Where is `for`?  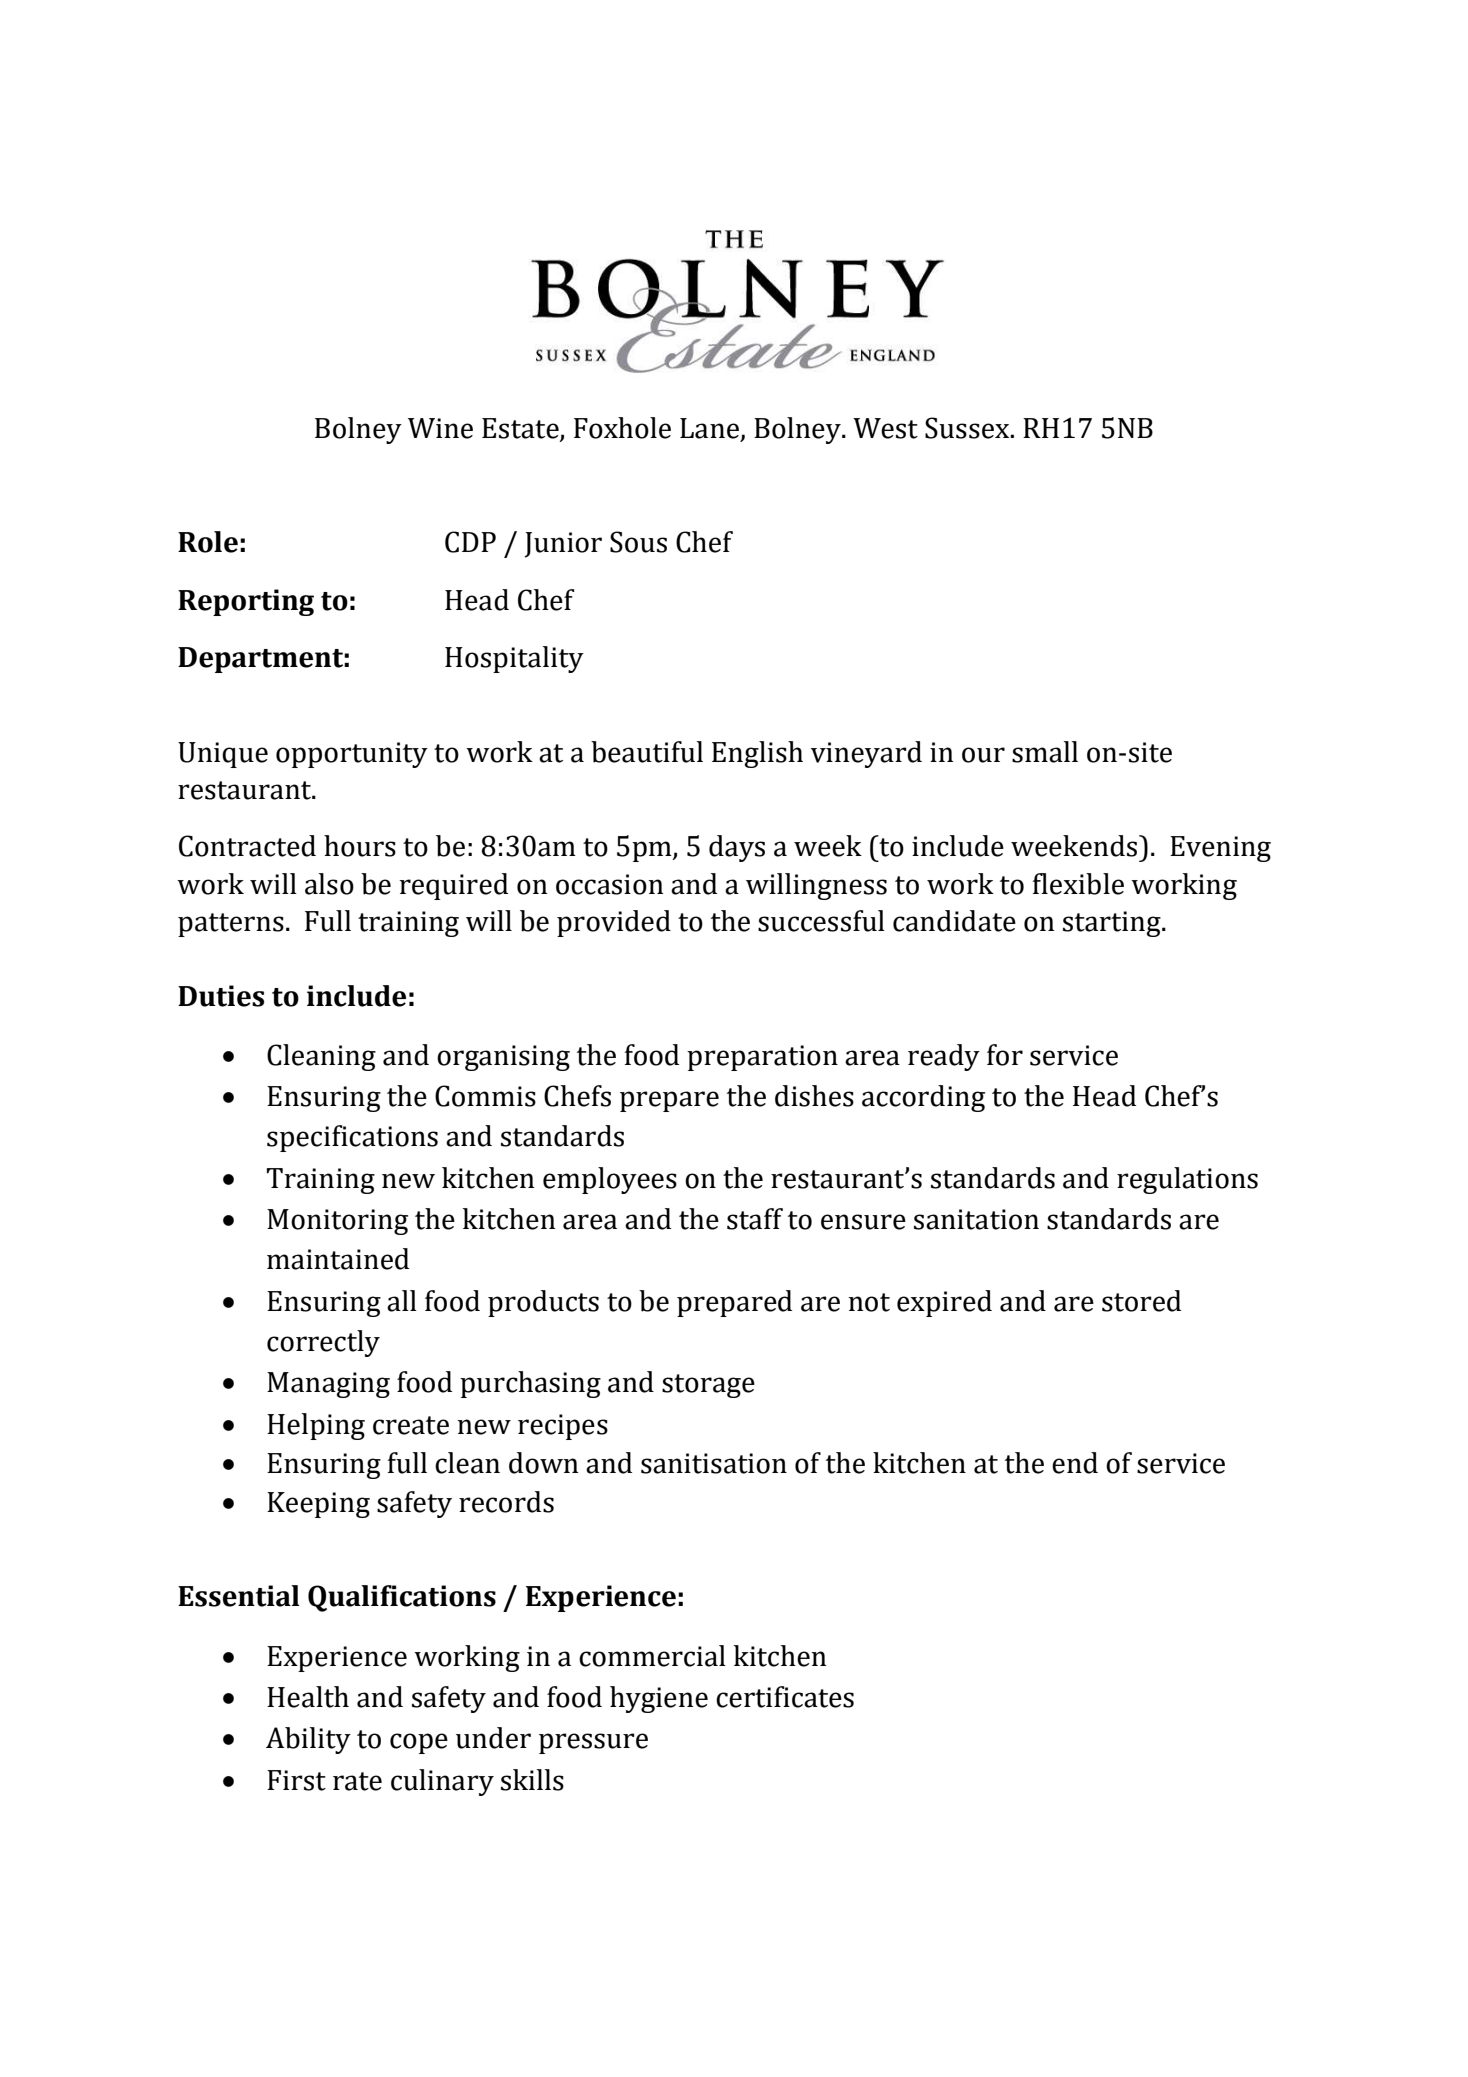 for is located at coordinates (1005, 1055).
